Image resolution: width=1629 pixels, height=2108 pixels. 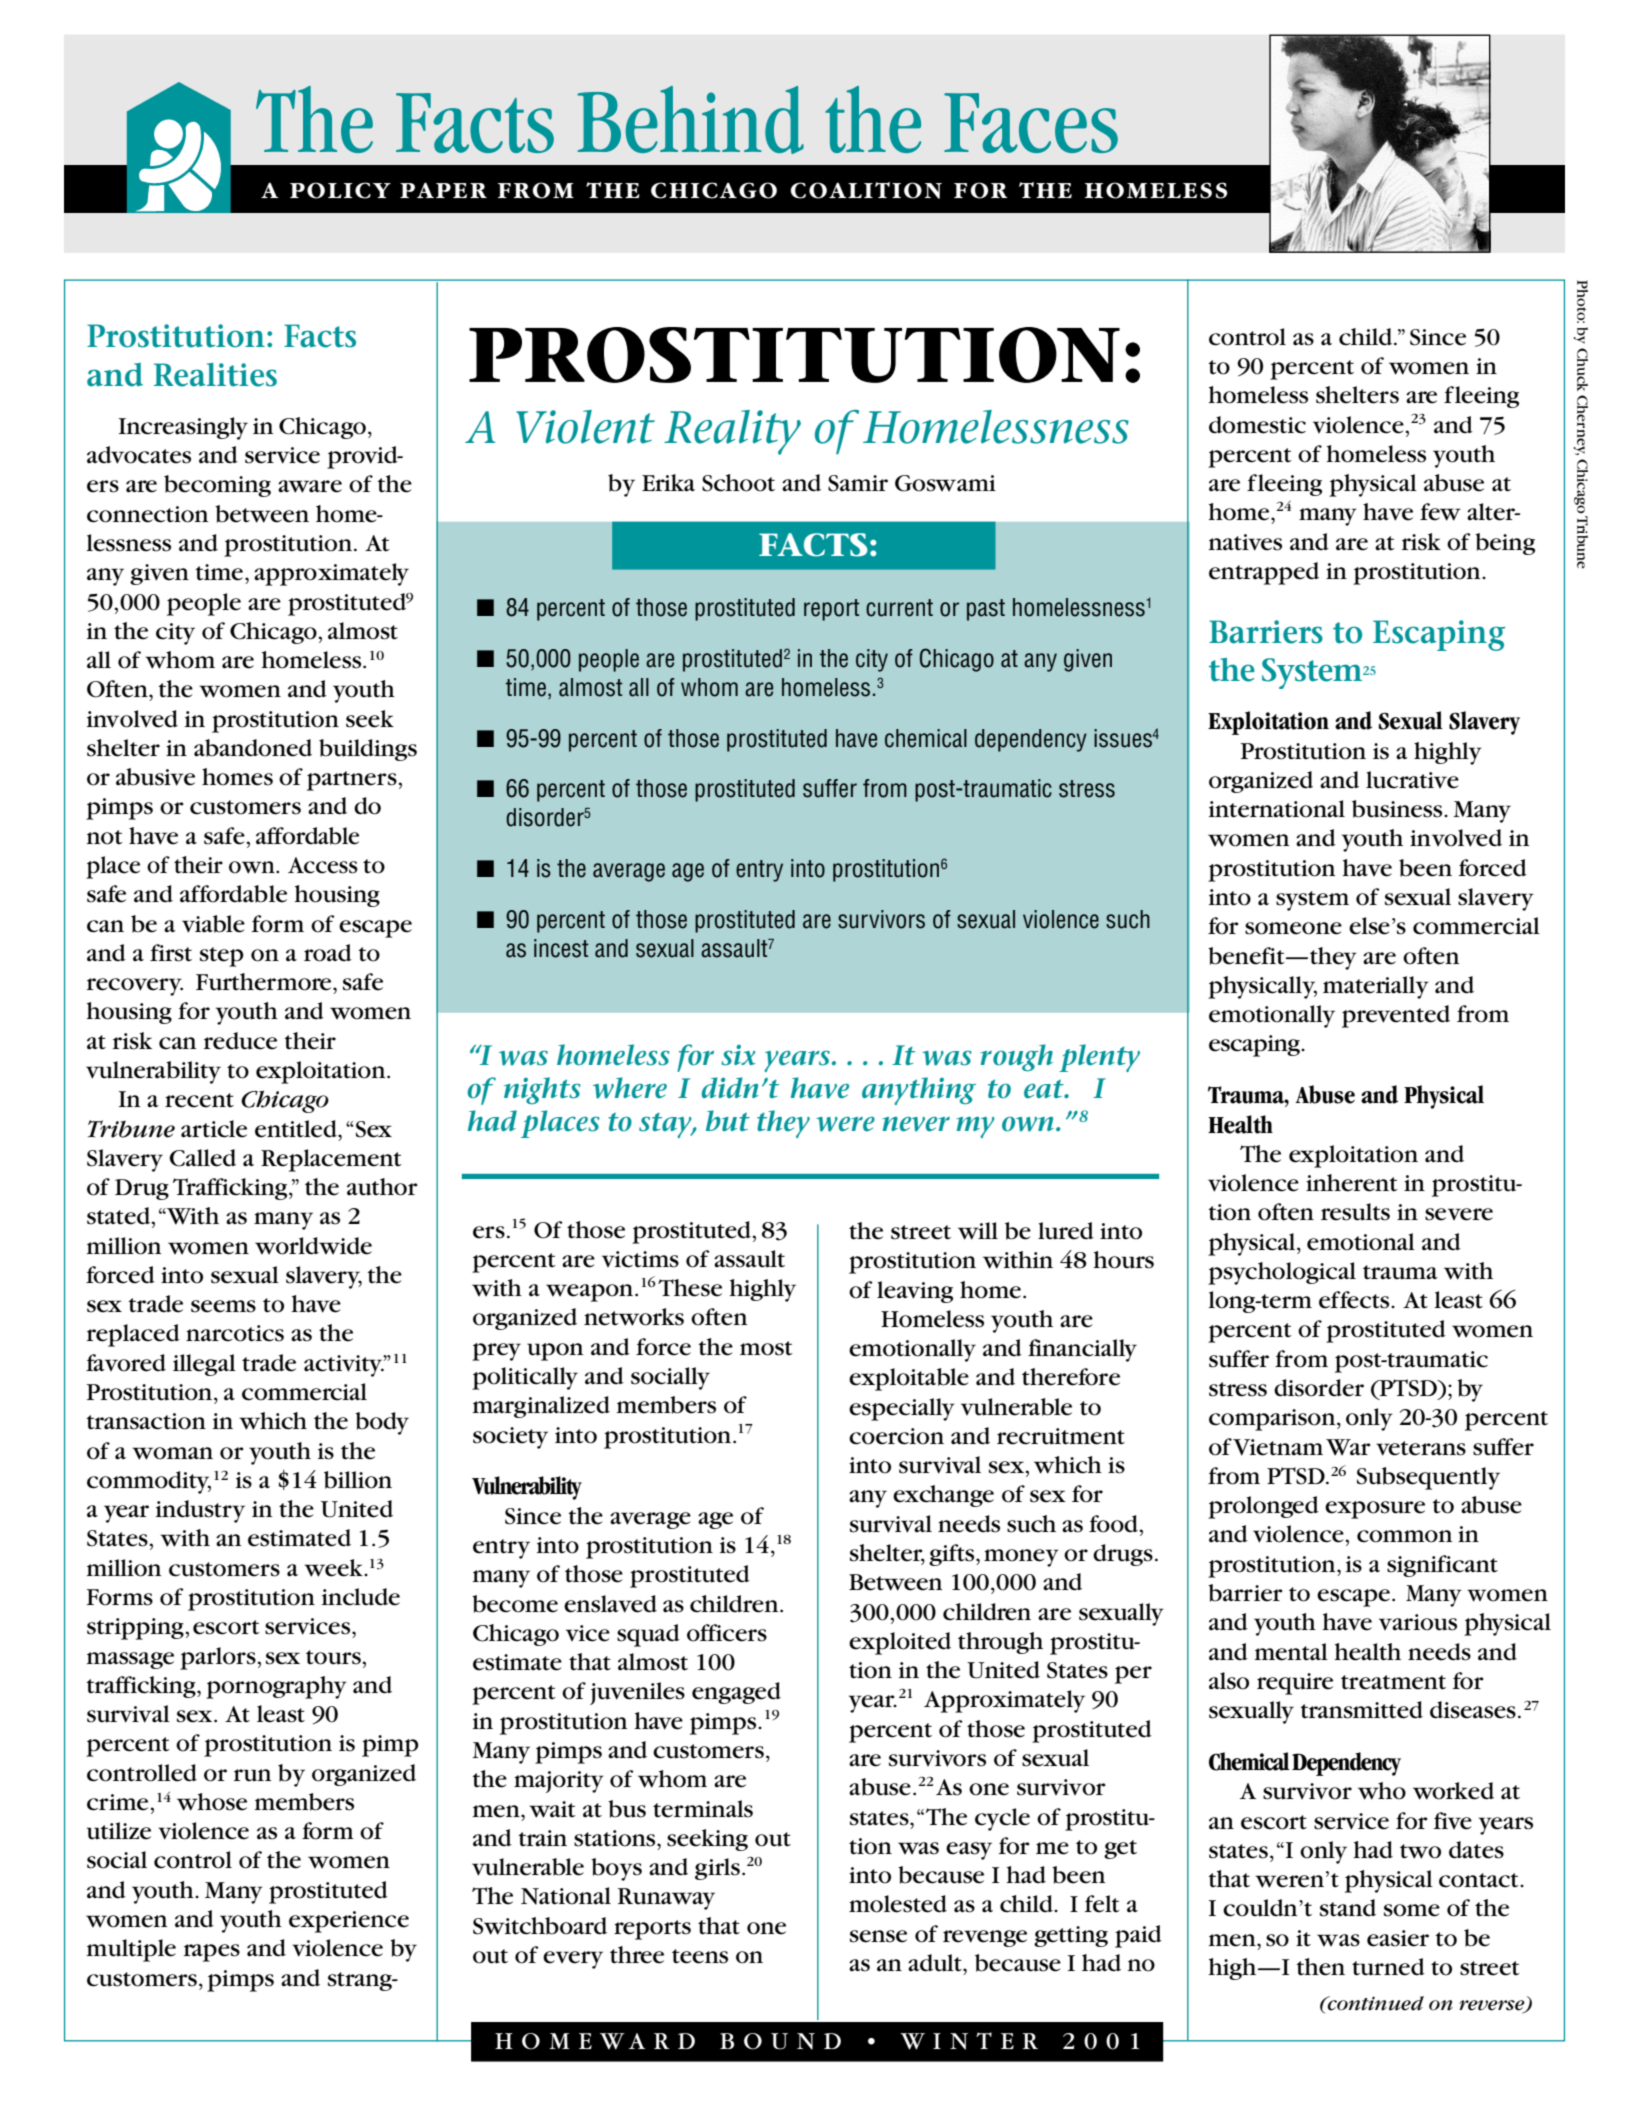 What do you see at coordinates (253, 748) in the document?
I see `abandoned` at bounding box center [253, 748].
